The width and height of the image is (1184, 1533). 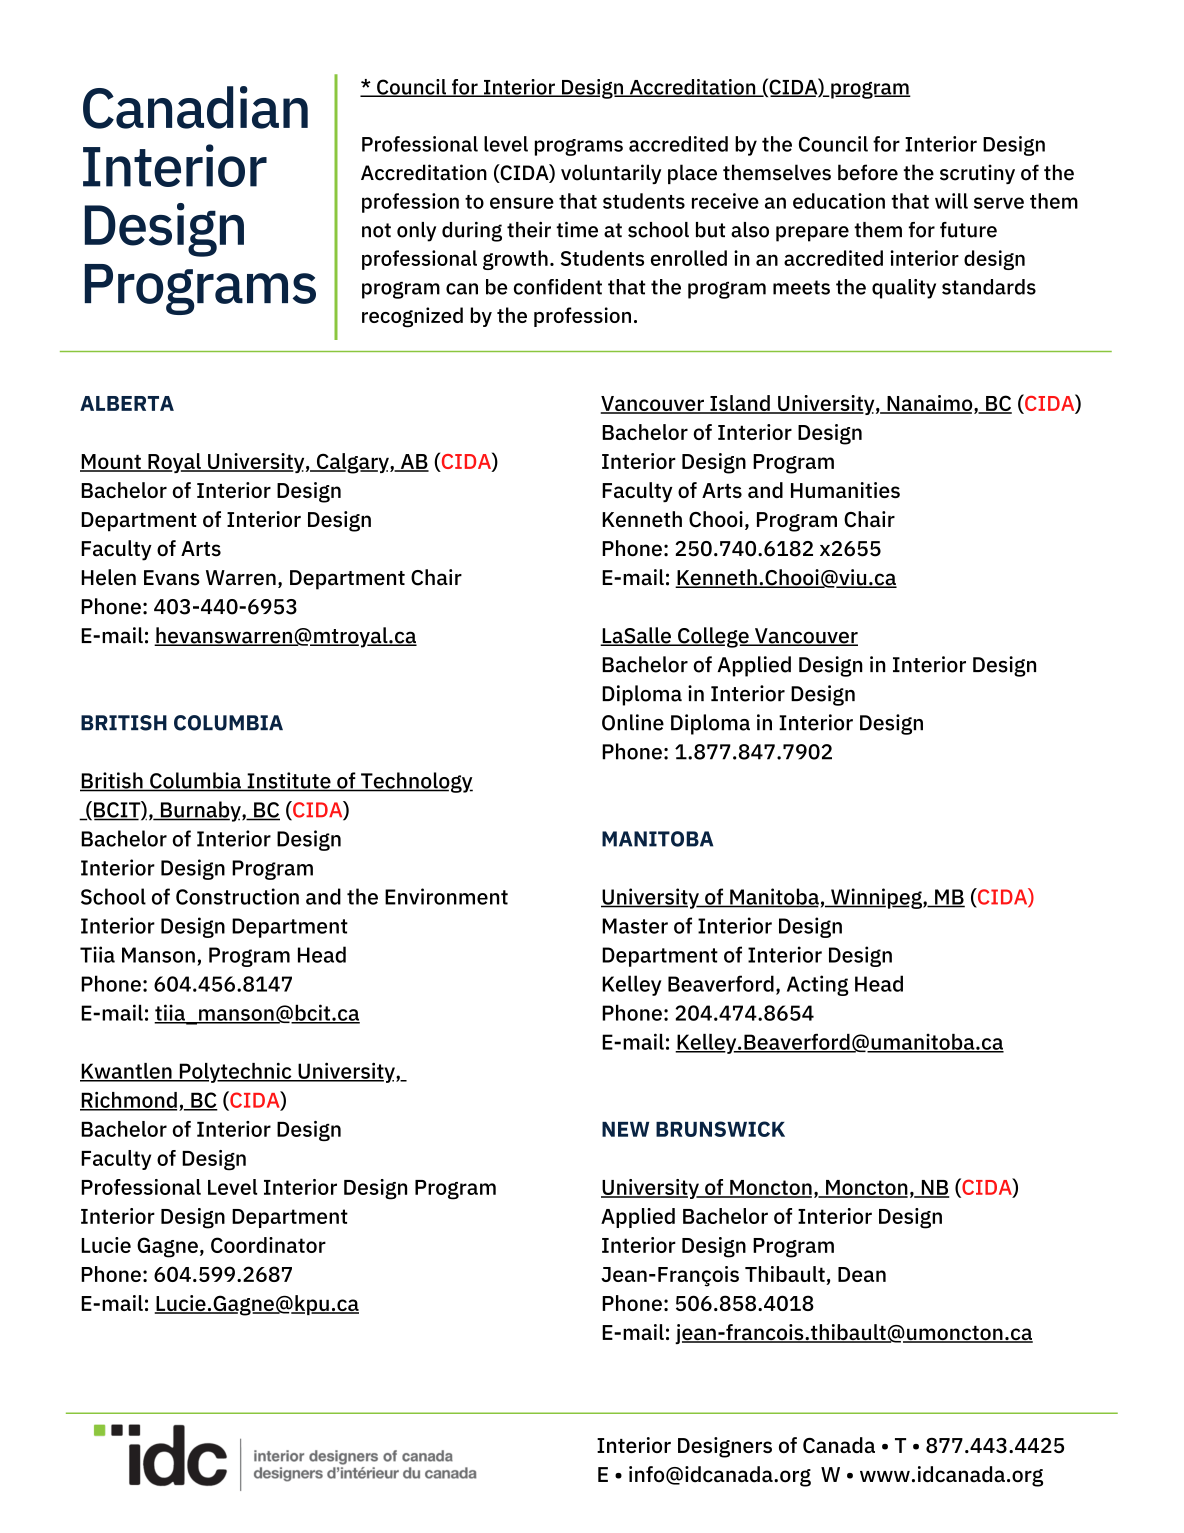 What do you see at coordinates (633, 722) in the image?
I see `Online` at bounding box center [633, 722].
